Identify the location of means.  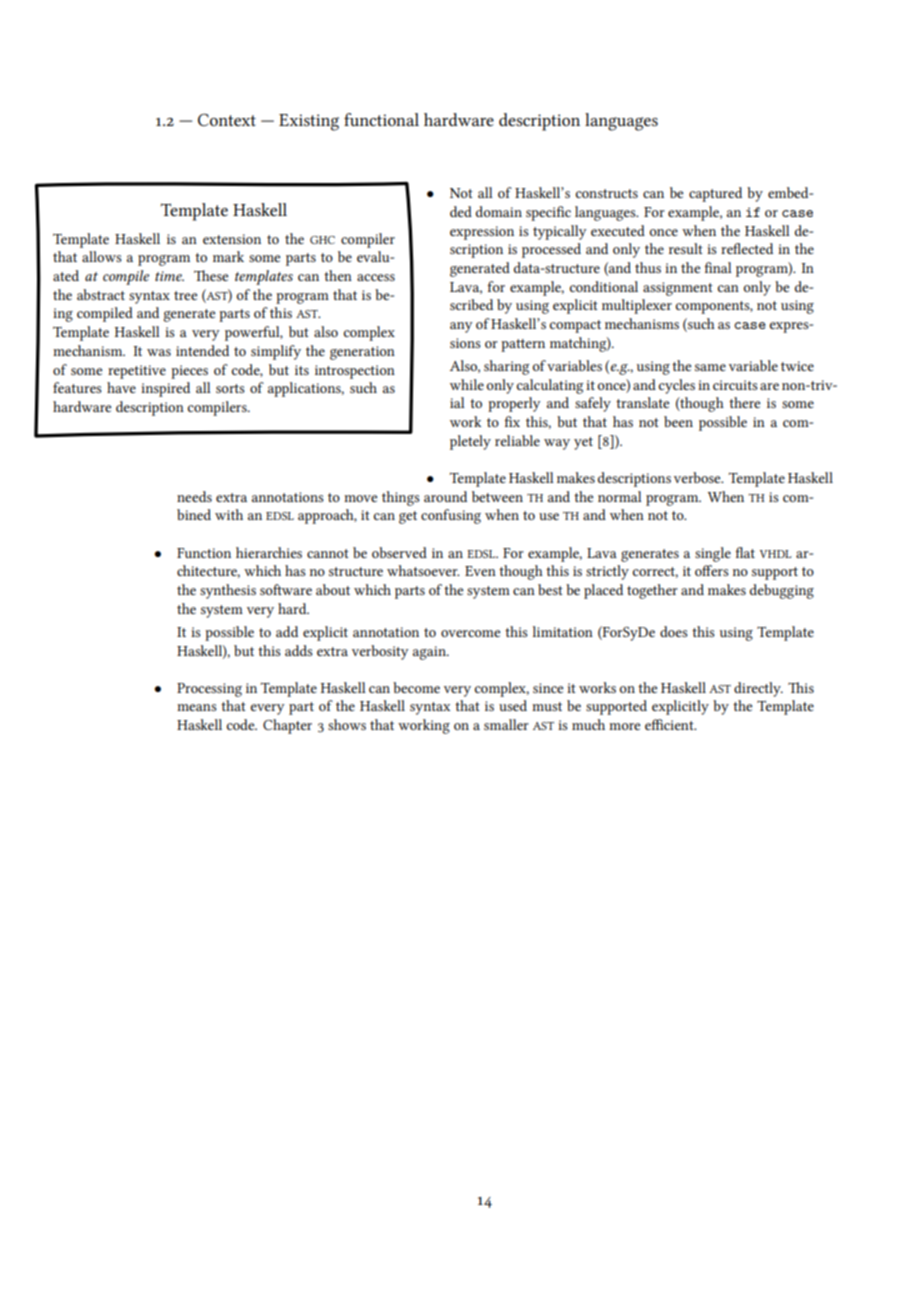
(197, 707).
